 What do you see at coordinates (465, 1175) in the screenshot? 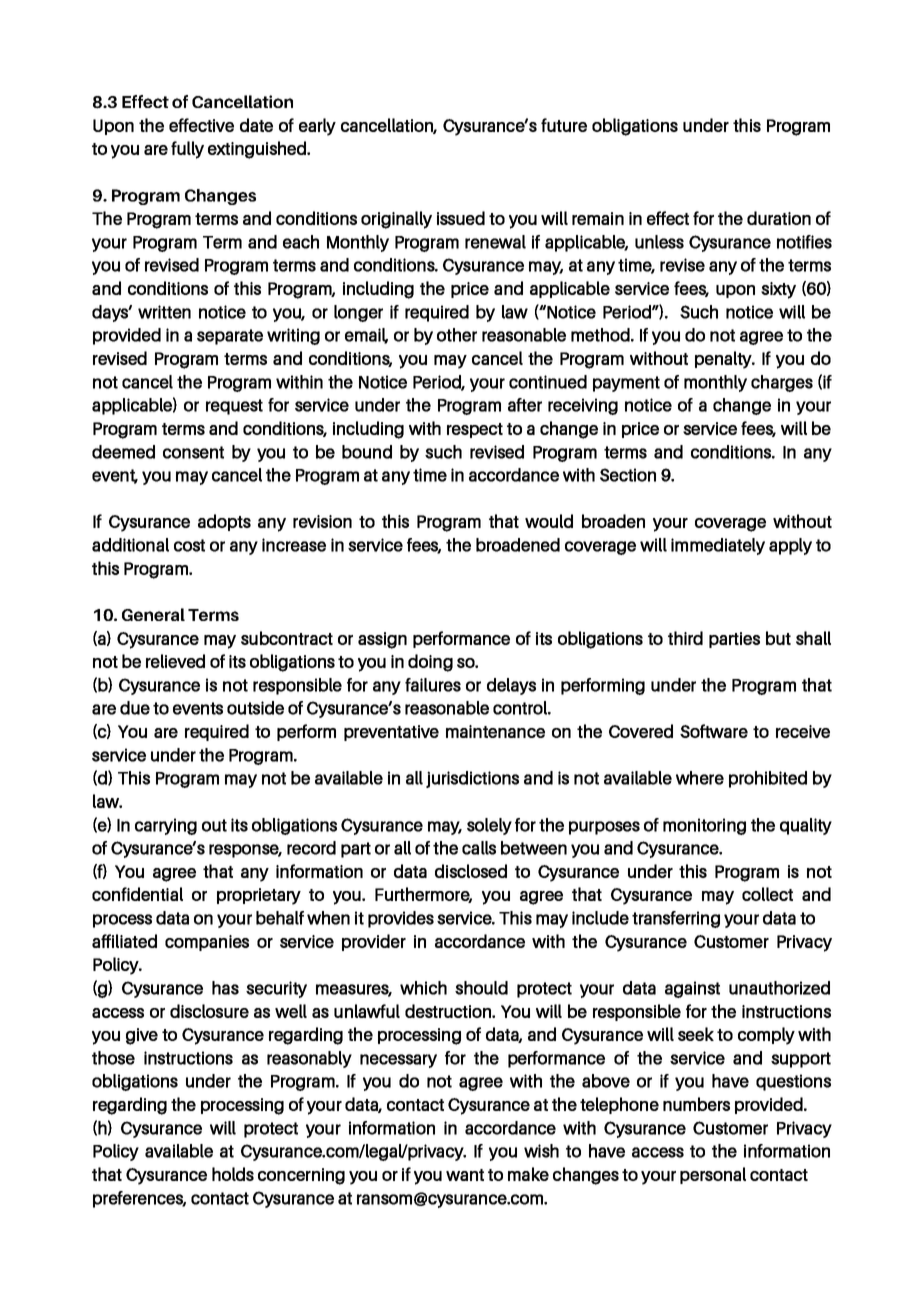
I see `want` at bounding box center [465, 1175].
